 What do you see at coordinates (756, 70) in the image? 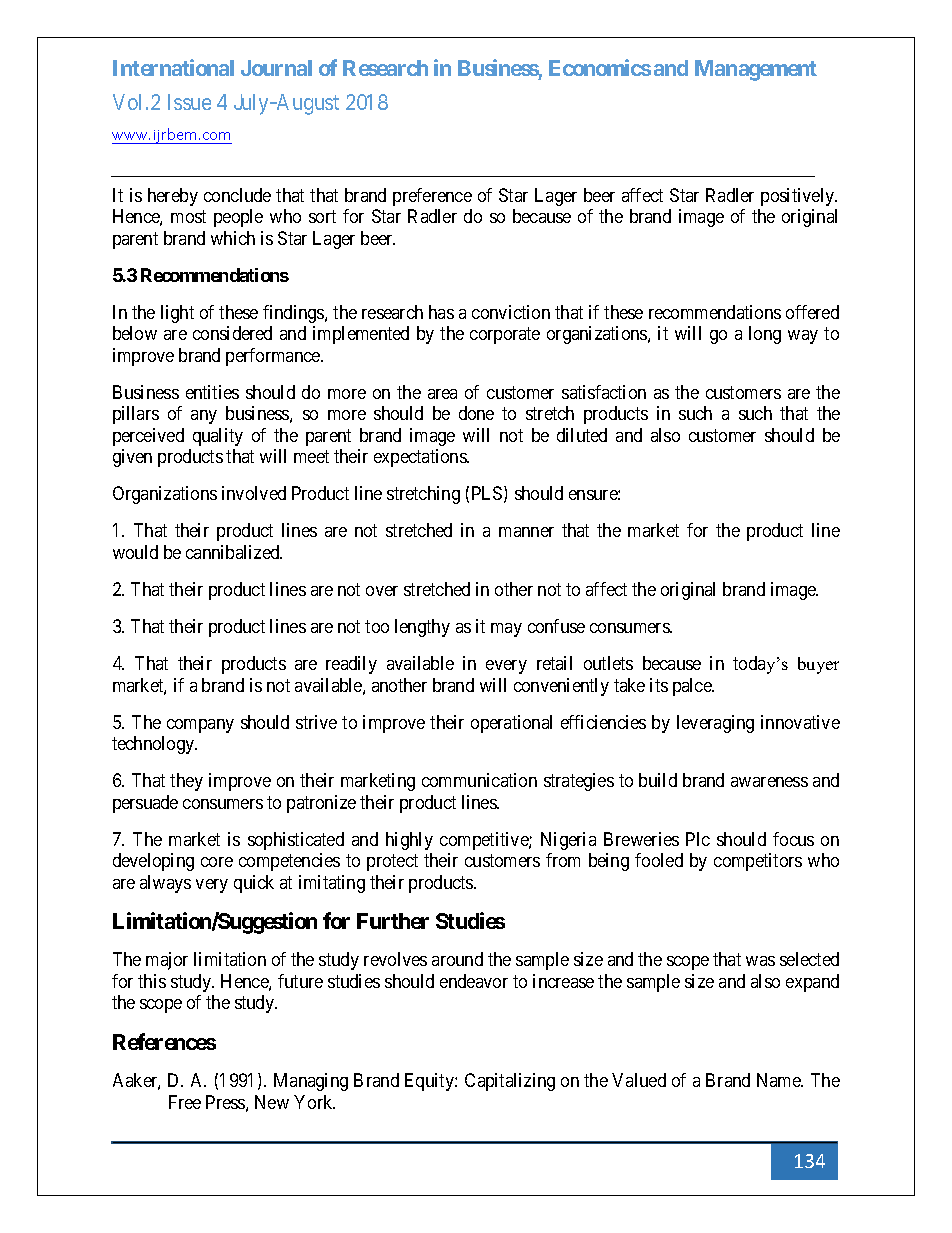
I see `Management` at bounding box center [756, 70].
